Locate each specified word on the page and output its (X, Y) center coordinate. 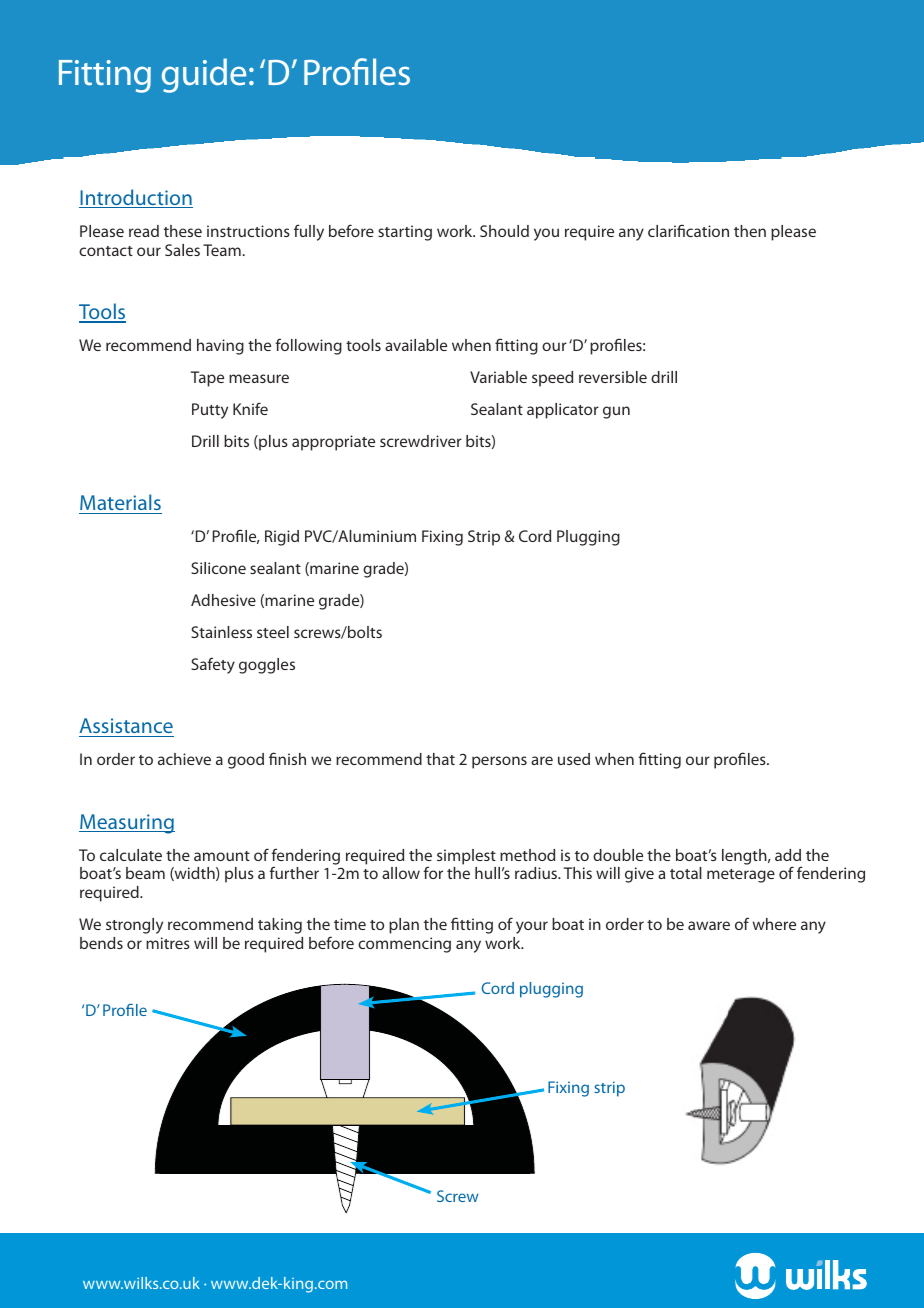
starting (405, 233)
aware (709, 925)
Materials (120, 504)
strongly (134, 926)
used (574, 759)
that (440, 759)
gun (616, 412)
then (750, 231)
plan (404, 926)
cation (707, 231)
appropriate (333, 443)
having (220, 347)
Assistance (126, 727)
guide (204, 75)
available (416, 345)
